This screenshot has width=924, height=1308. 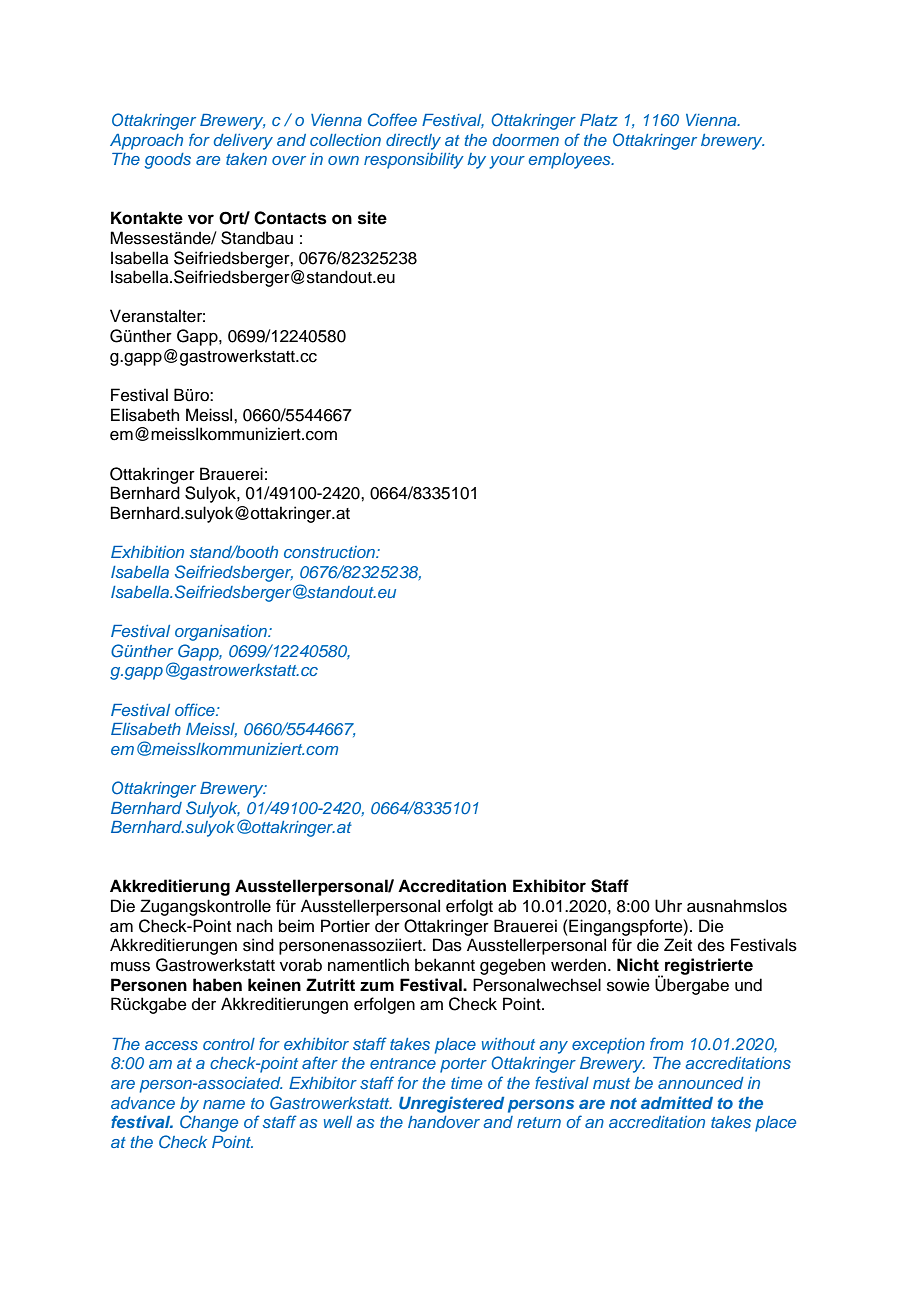 What do you see at coordinates (222, 633) in the screenshot?
I see `organisation` at bounding box center [222, 633].
